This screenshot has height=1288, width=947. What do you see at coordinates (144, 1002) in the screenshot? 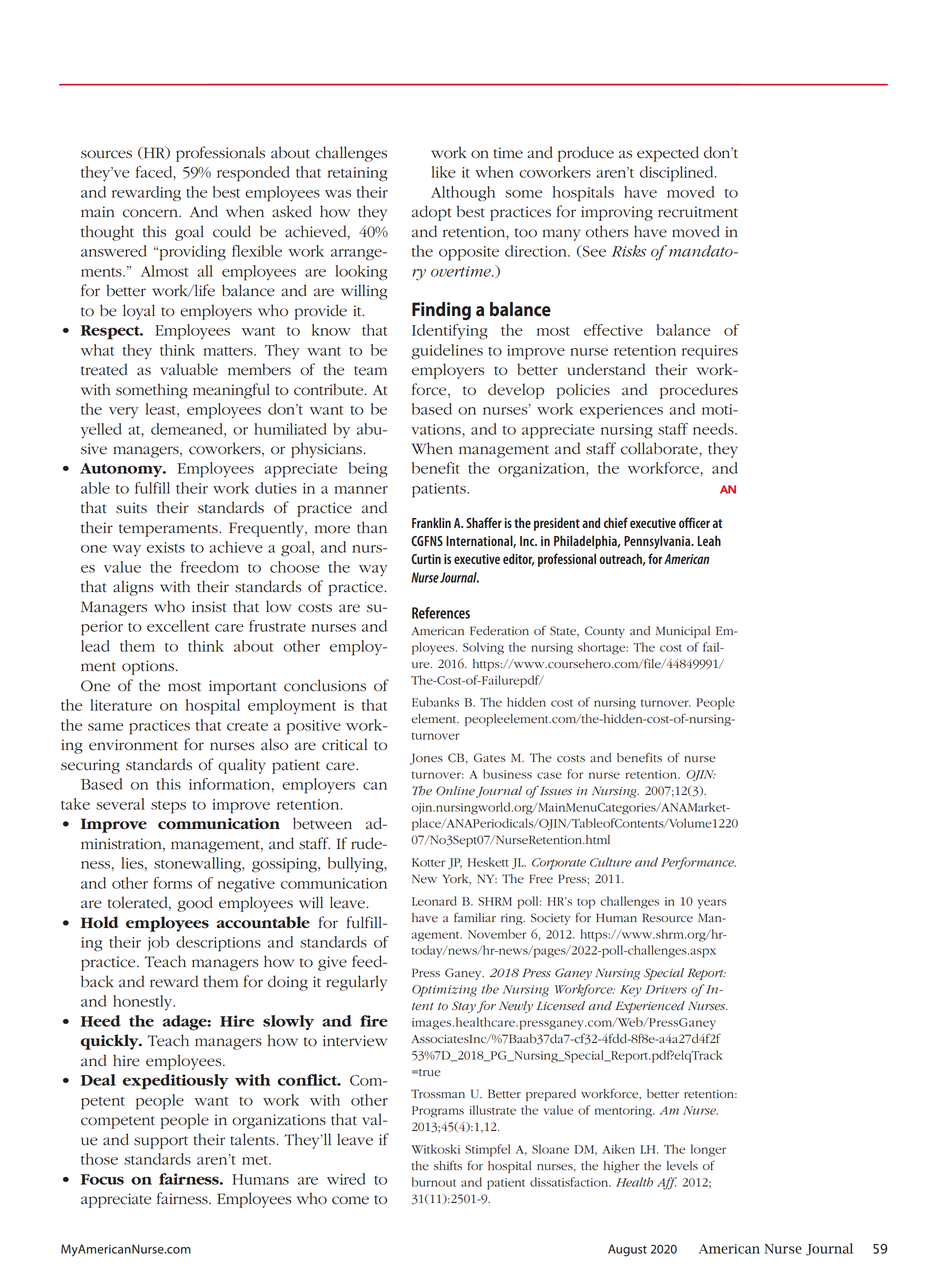
I see `honestly` at bounding box center [144, 1002].
